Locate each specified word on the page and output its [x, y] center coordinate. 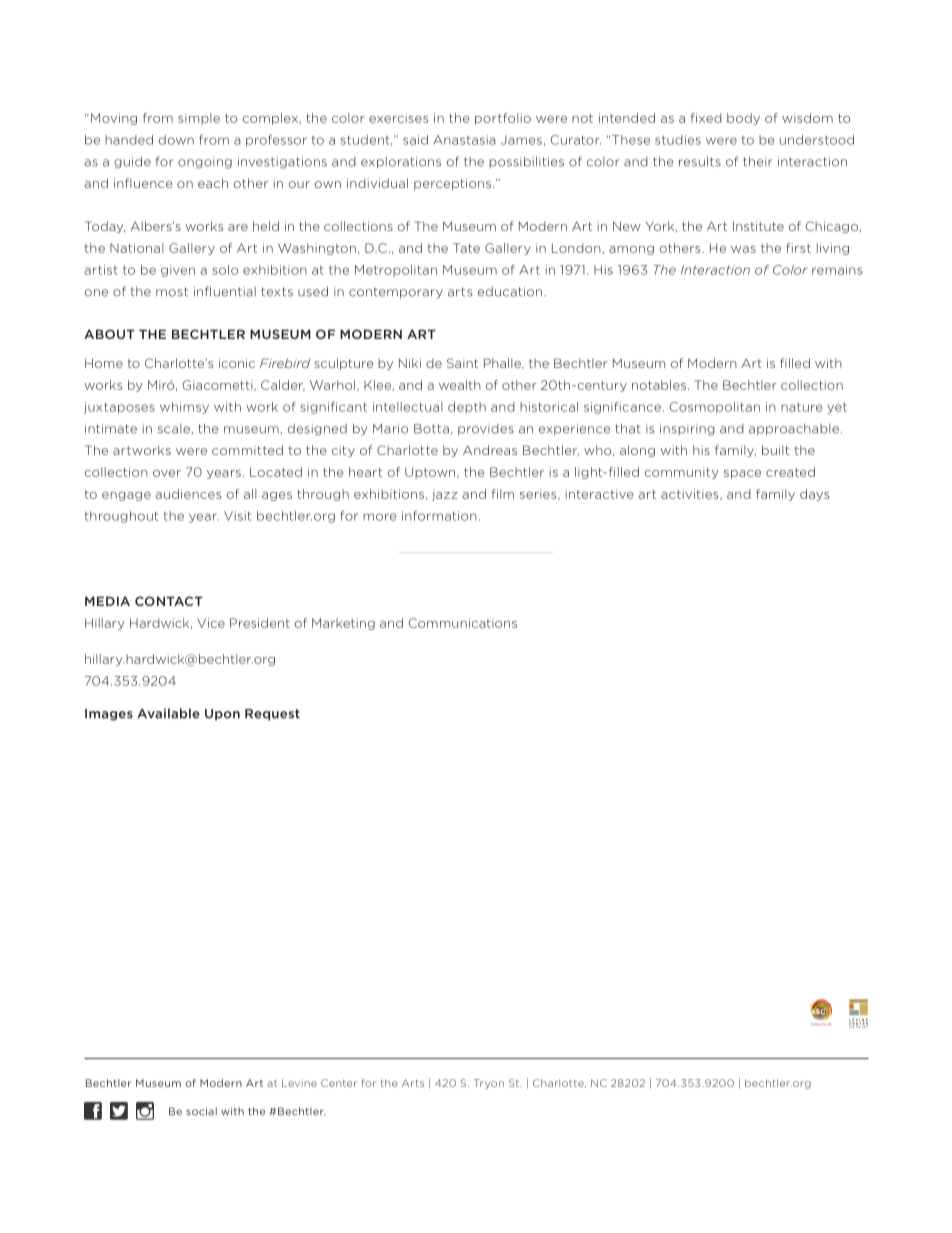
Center [339, 1083]
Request [272, 715]
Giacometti [219, 385]
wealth [460, 385]
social [201, 1111]
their [757, 161]
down [176, 140]
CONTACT [169, 601]
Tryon [489, 1084]
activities [691, 494]
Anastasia [464, 140]
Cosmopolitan [715, 408]
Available [168, 713]
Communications [463, 623]
